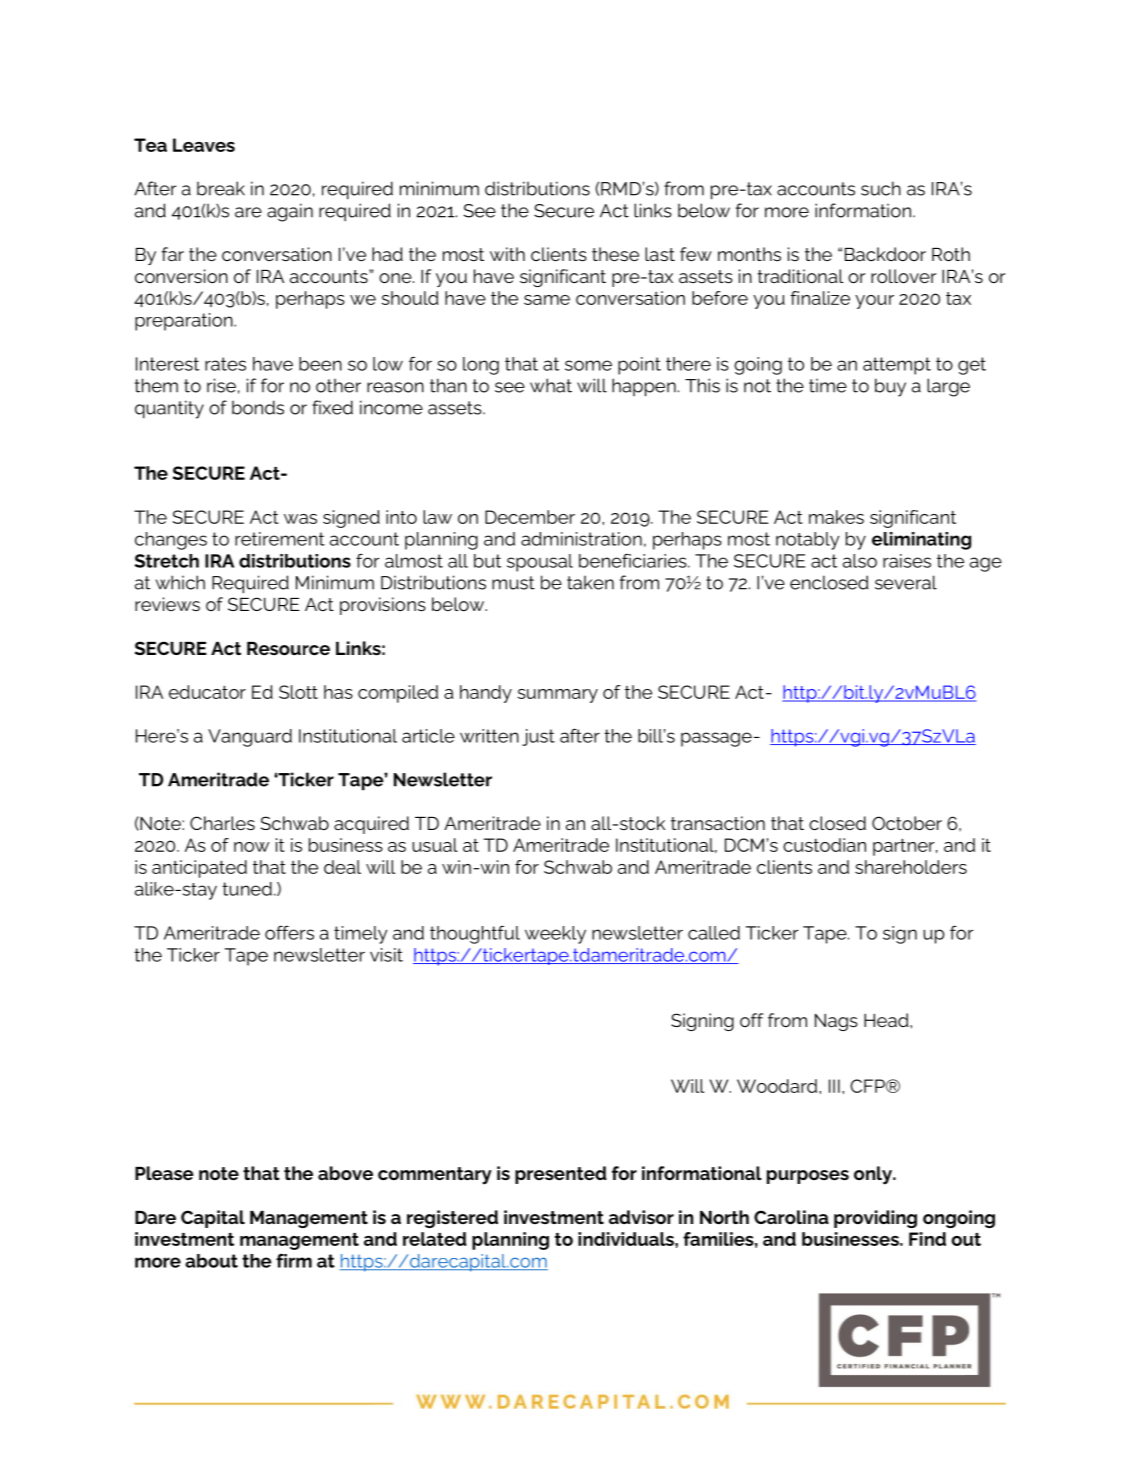 The image size is (1140, 1476). What do you see at coordinates (221, 188) in the screenshot?
I see `break` at bounding box center [221, 188].
